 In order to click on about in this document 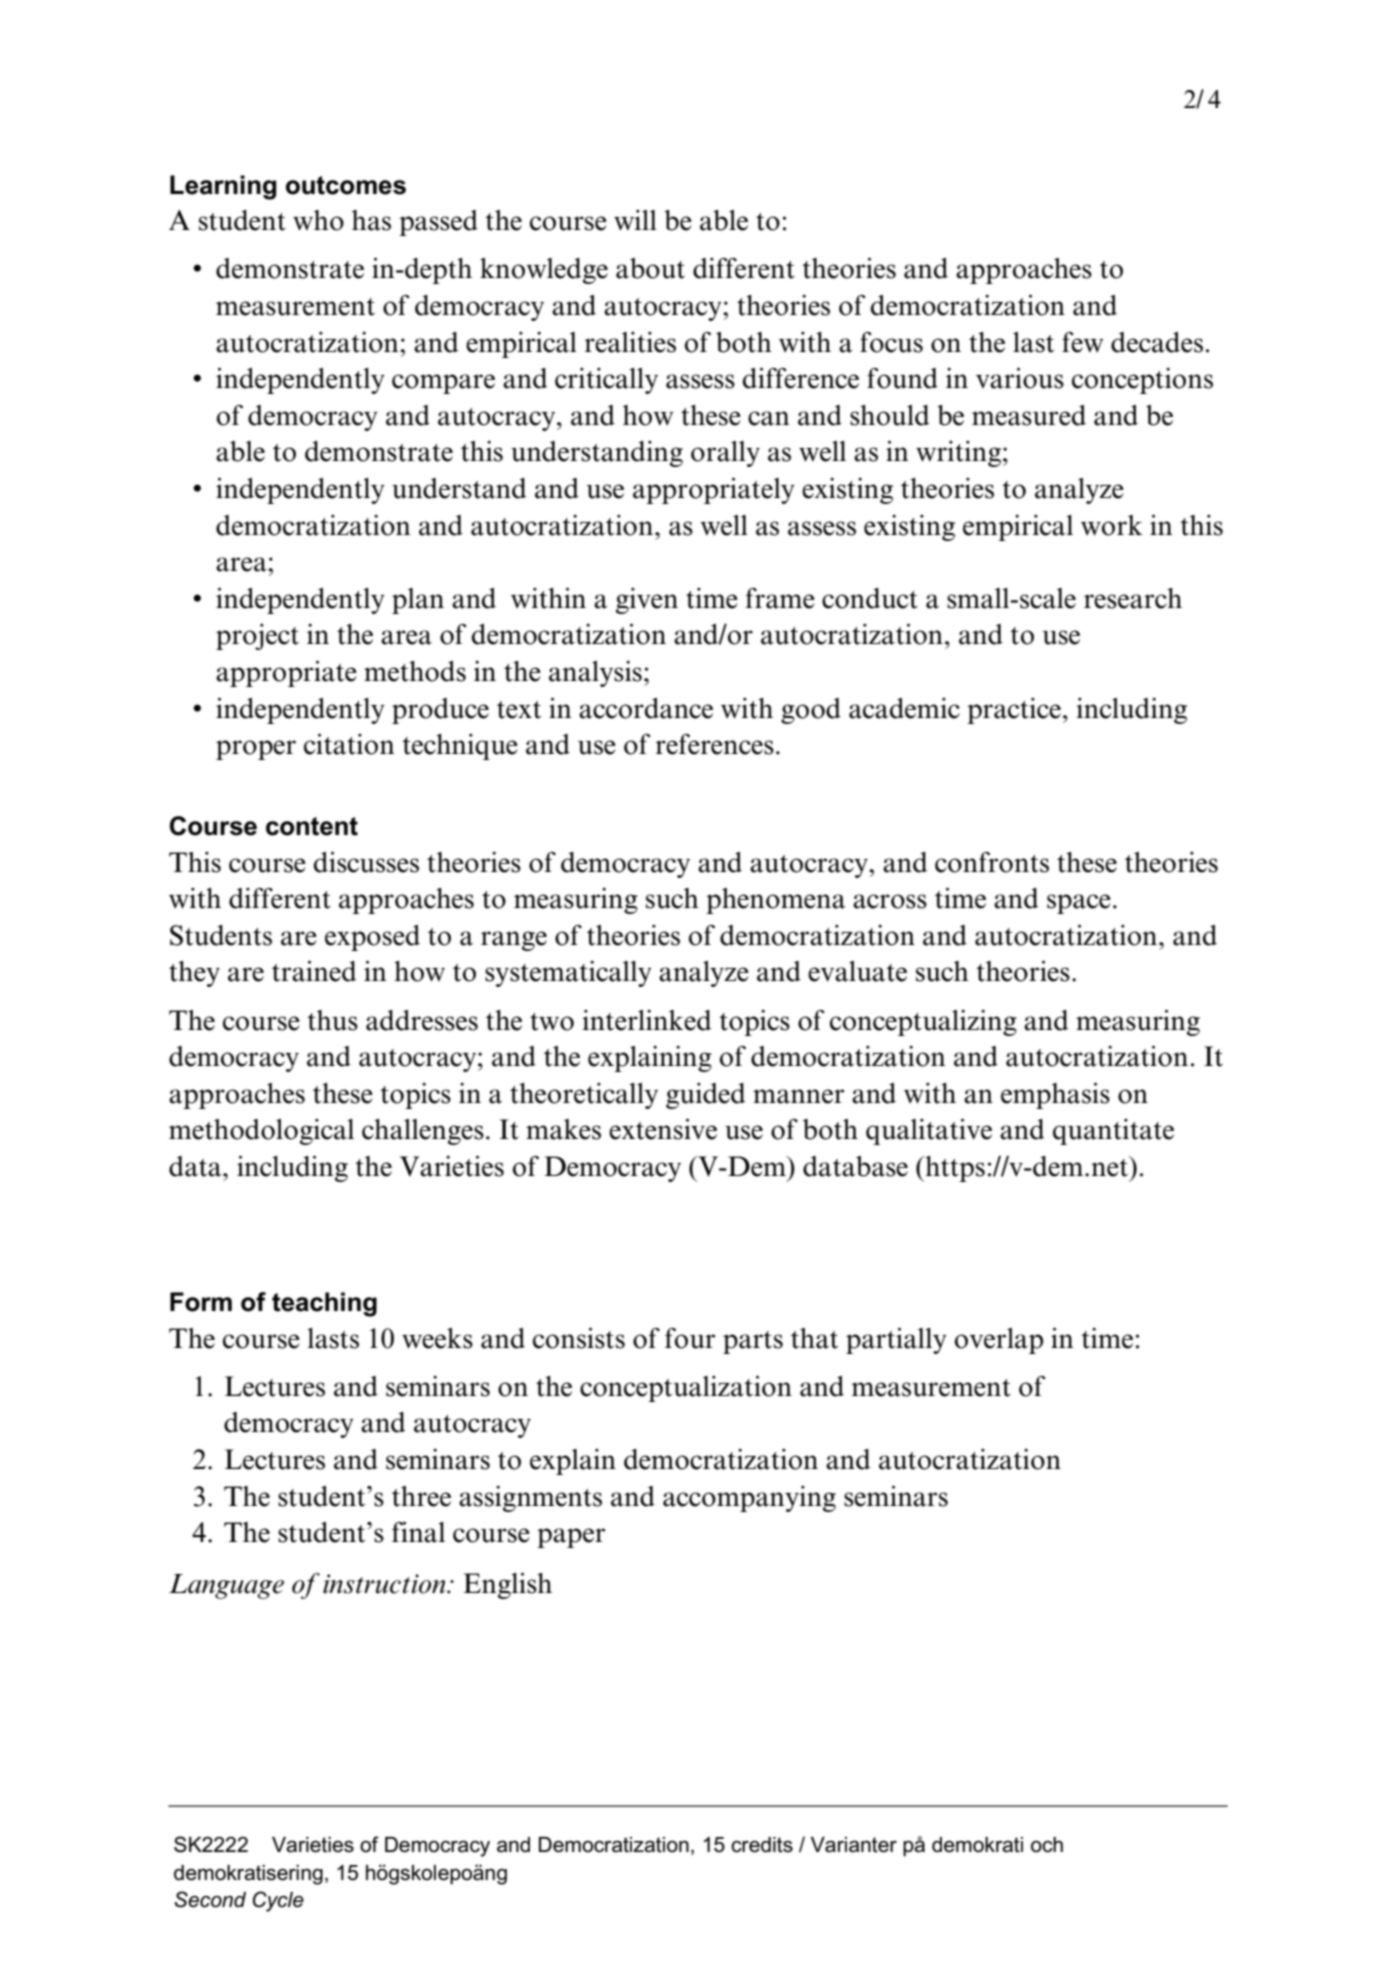, I will do `click(650, 268)`.
